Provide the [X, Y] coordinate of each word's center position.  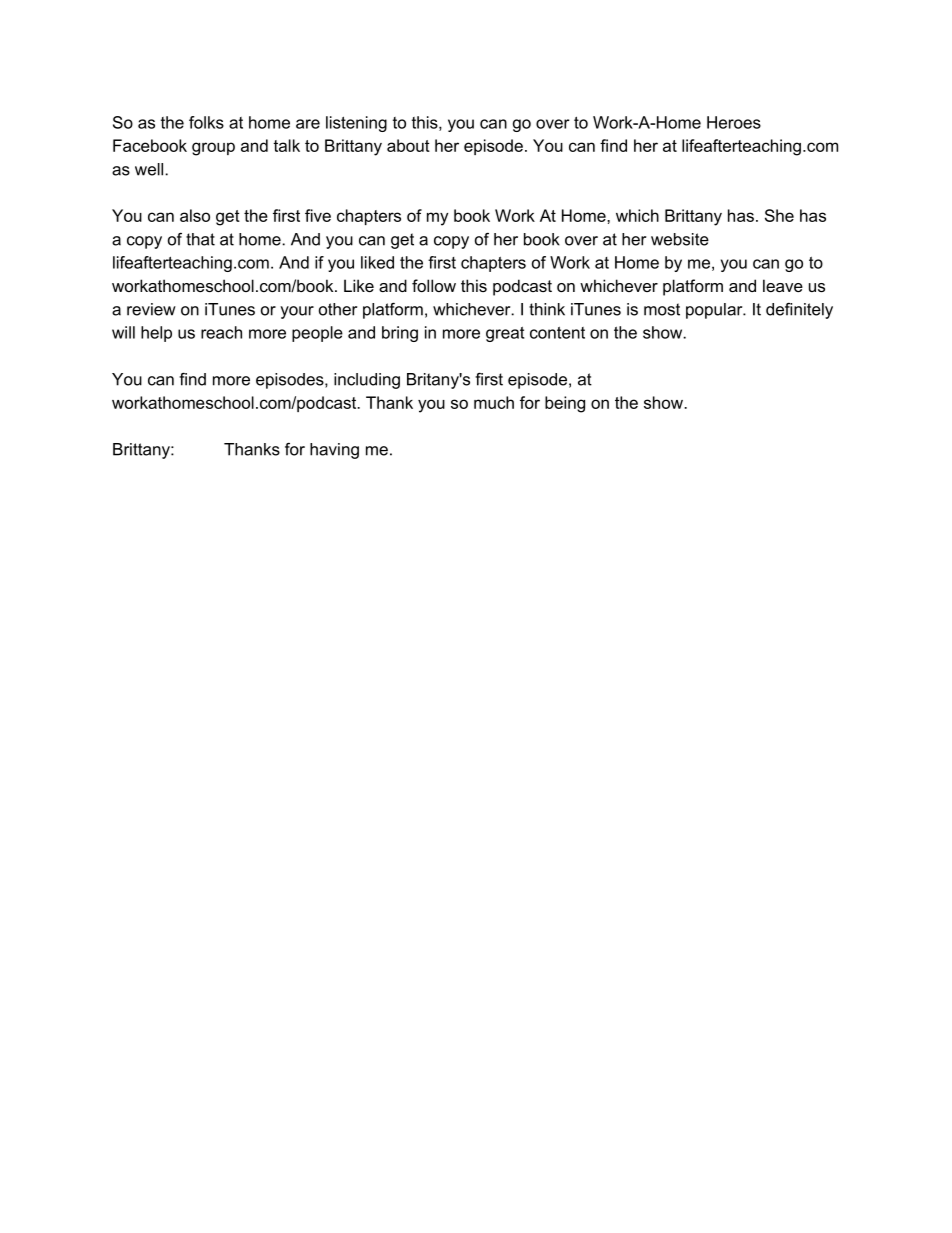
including [367, 381]
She [779, 215]
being [565, 404]
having [334, 451]
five [318, 215]
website [680, 239]
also [195, 215]
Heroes [734, 122]
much [494, 402]
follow [434, 285]
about [408, 145]
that [200, 239]
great [505, 334]
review [151, 309]
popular [715, 311]
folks [206, 122]
